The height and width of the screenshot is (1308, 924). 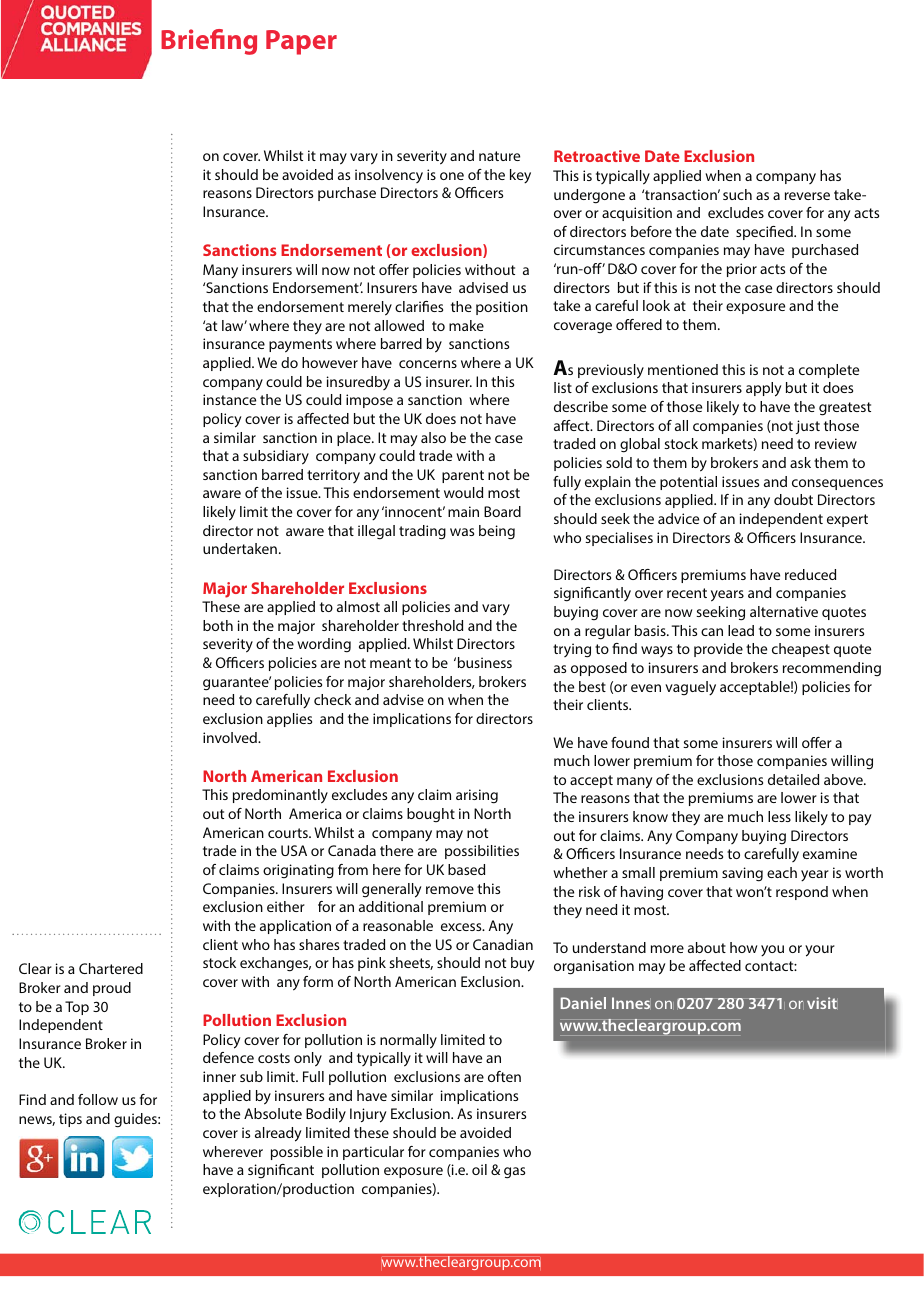 I want to click on nature, so click(x=499, y=156).
